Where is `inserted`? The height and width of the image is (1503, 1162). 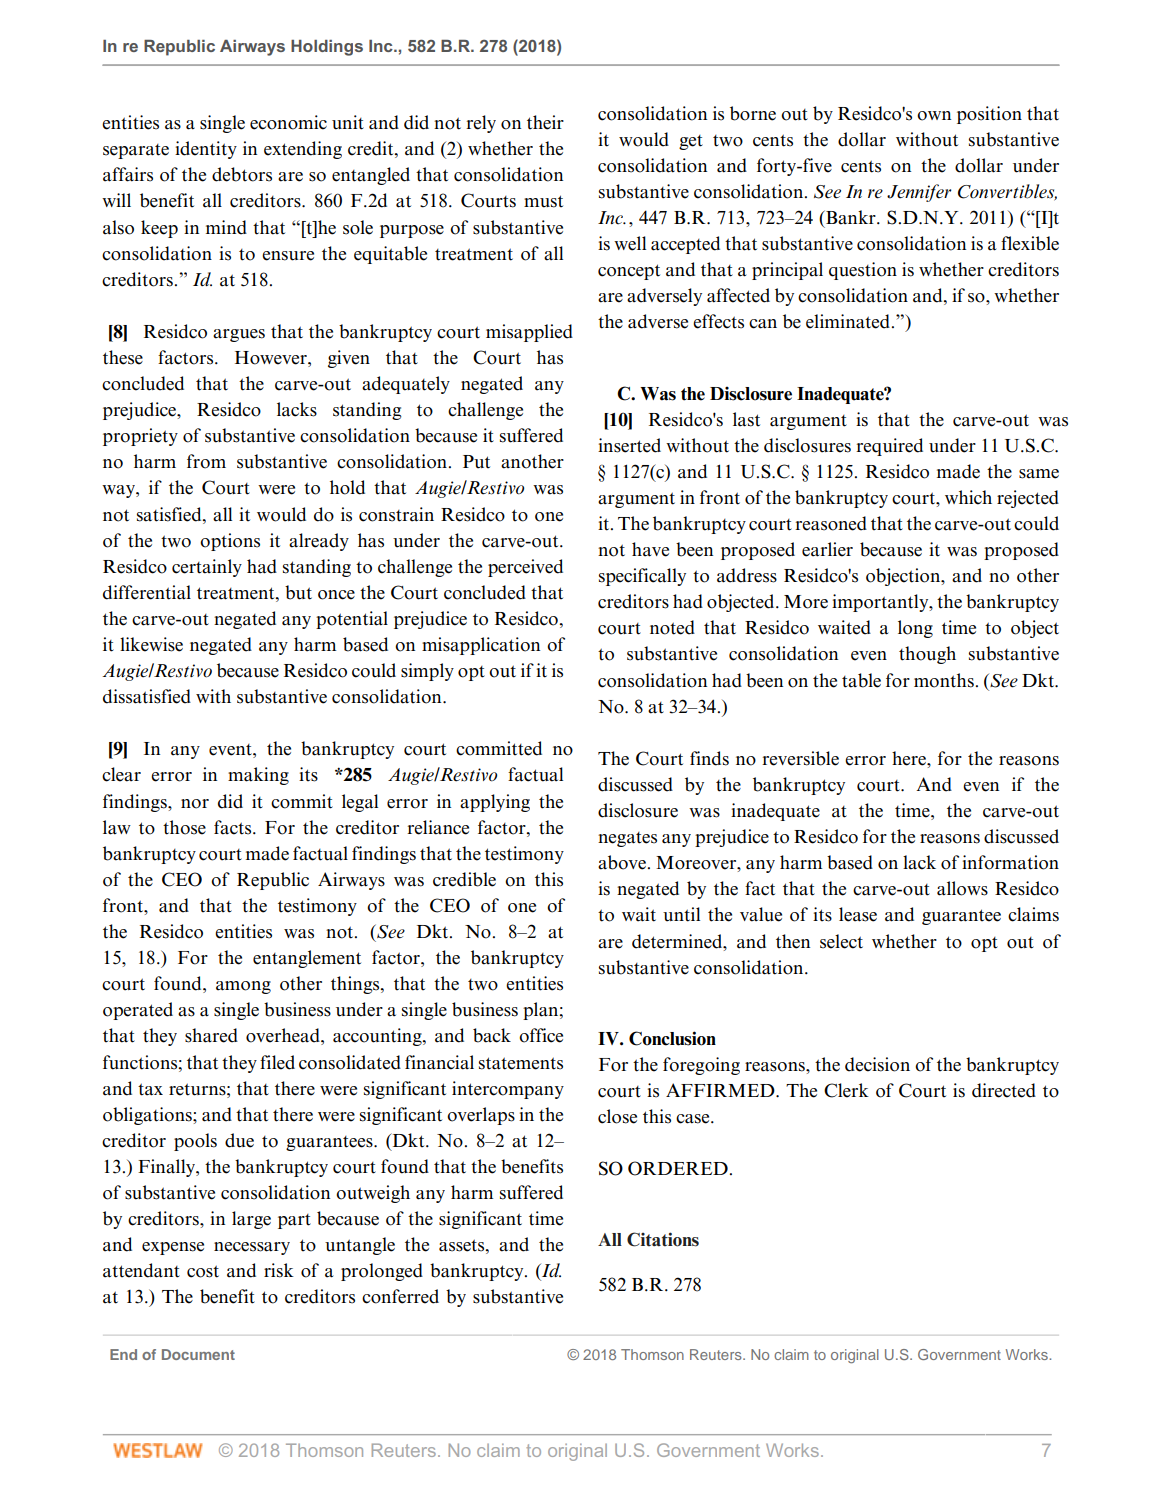 inserted is located at coordinates (629, 445).
